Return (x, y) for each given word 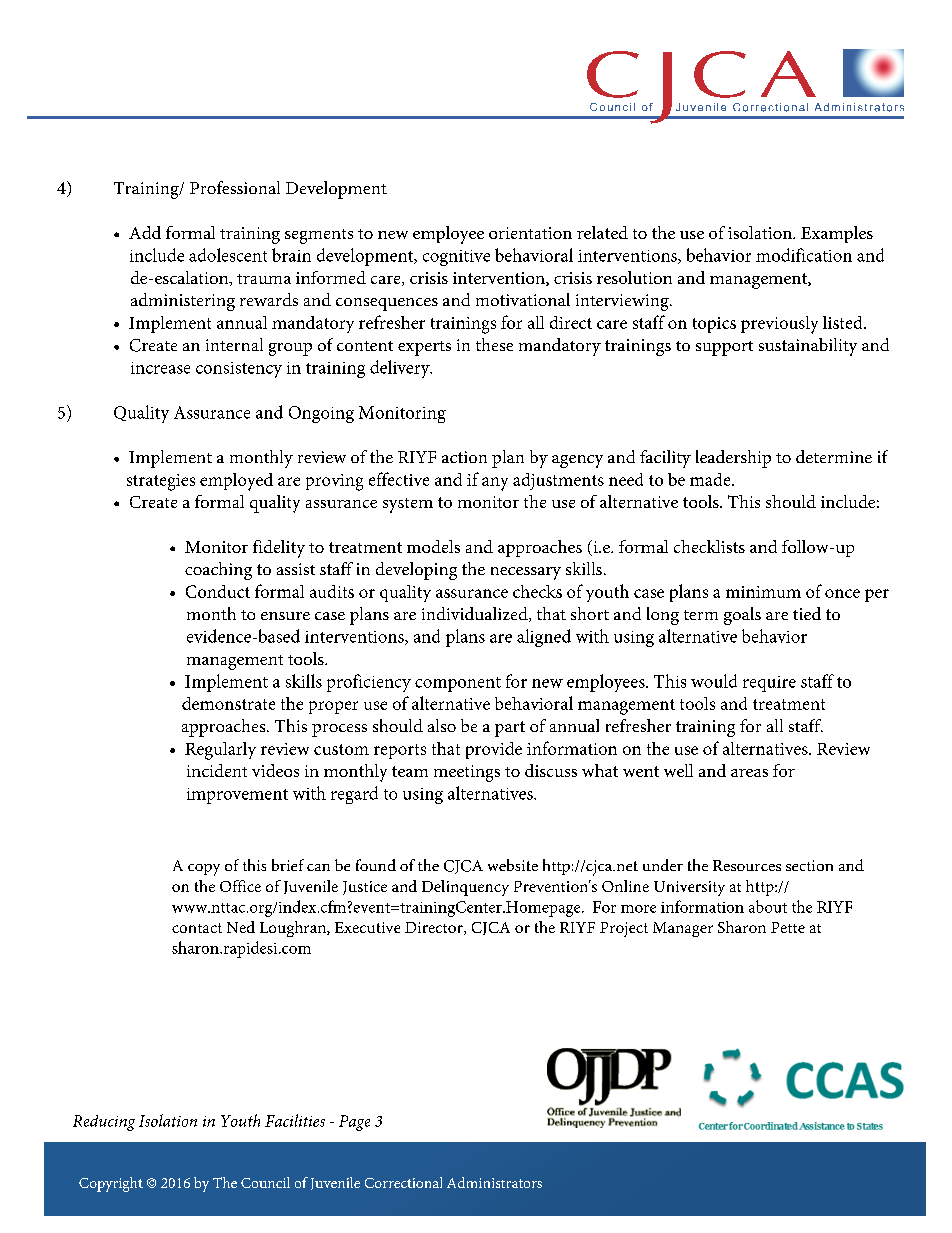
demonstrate (228, 703)
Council (265, 1182)
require (769, 684)
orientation (530, 233)
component (458, 684)
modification (804, 255)
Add (145, 232)
